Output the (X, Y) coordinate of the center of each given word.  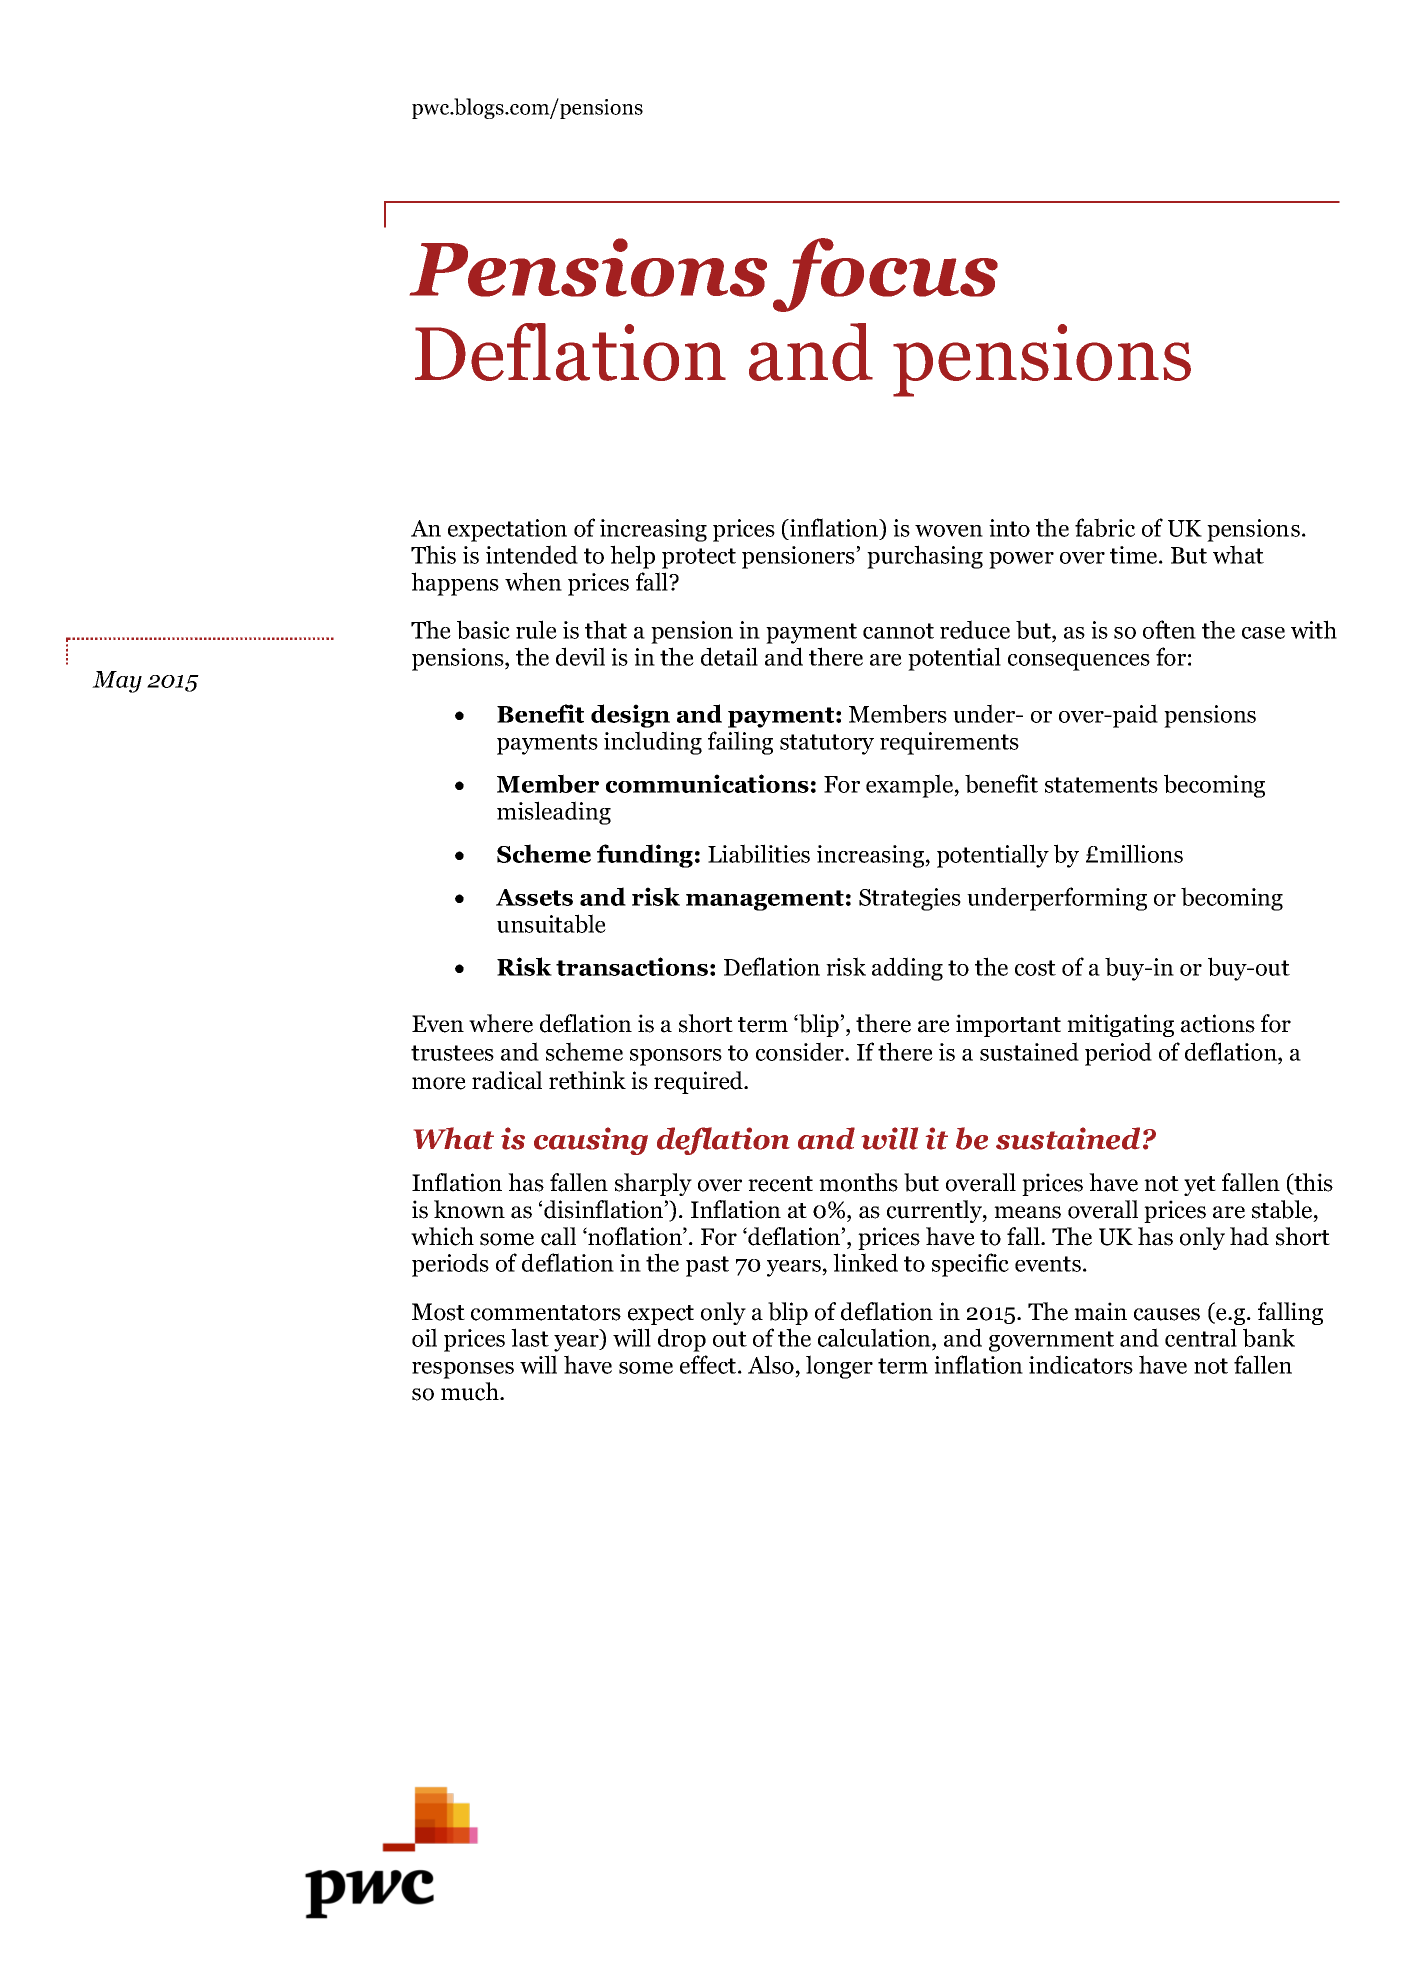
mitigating (1120, 1025)
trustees (452, 1053)
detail (729, 656)
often (1169, 629)
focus (885, 275)
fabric (1105, 527)
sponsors (676, 1057)
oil (424, 1337)
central (1201, 1337)
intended (532, 554)
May (117, 682)
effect (709, 1364)
